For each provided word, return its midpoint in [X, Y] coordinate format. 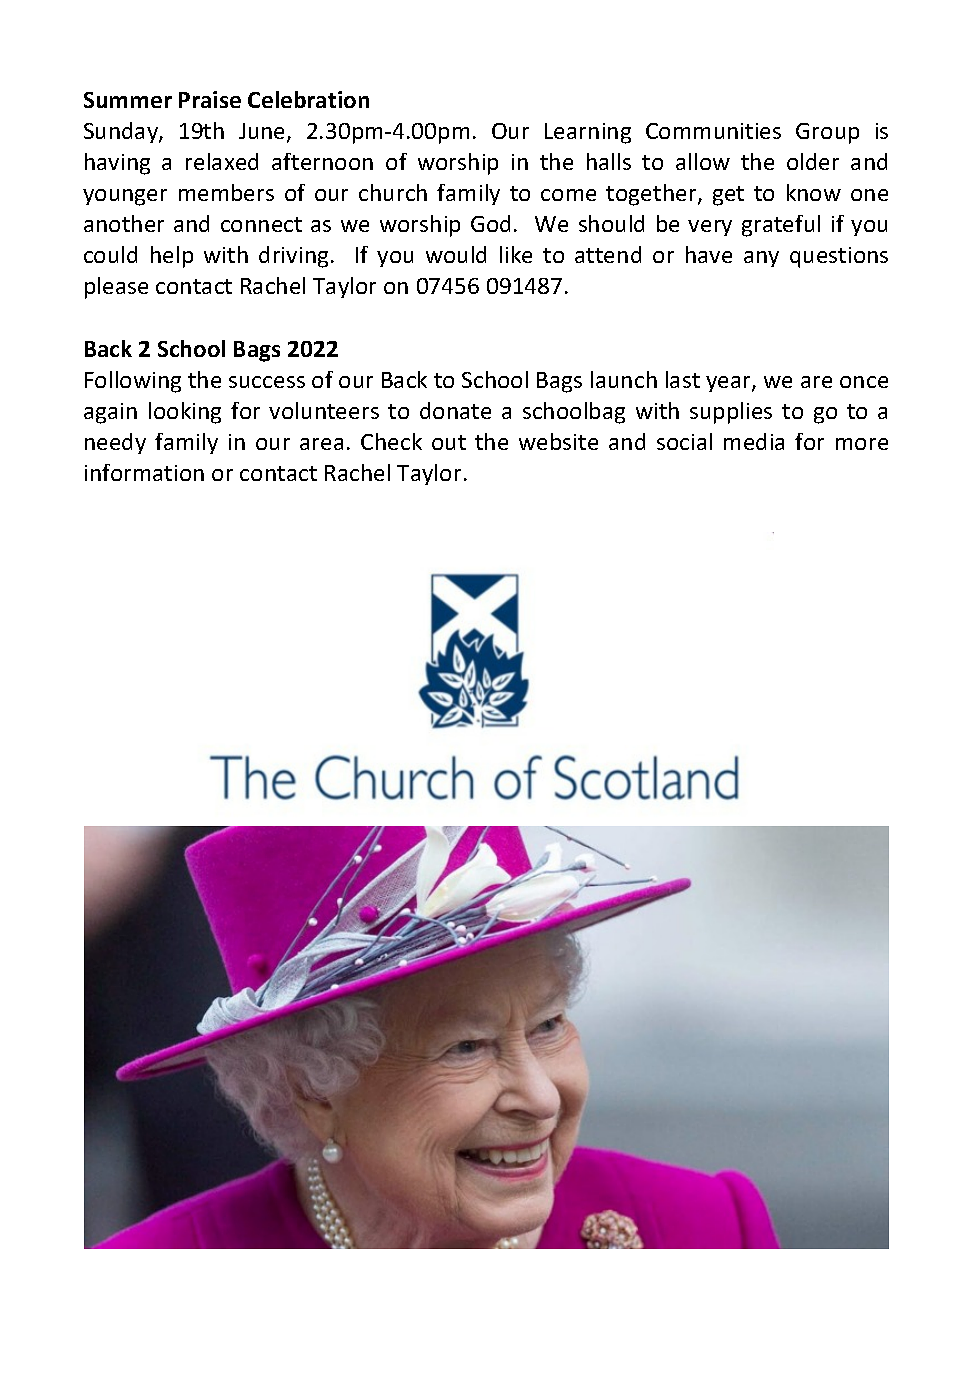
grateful [781, 226]
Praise [210, 99]
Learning [588, 133]
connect [261, 224]
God [490, 223]
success [267, 382]
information [144, 472]
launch [624, 379]
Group [827, 133]
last [683, 379]
